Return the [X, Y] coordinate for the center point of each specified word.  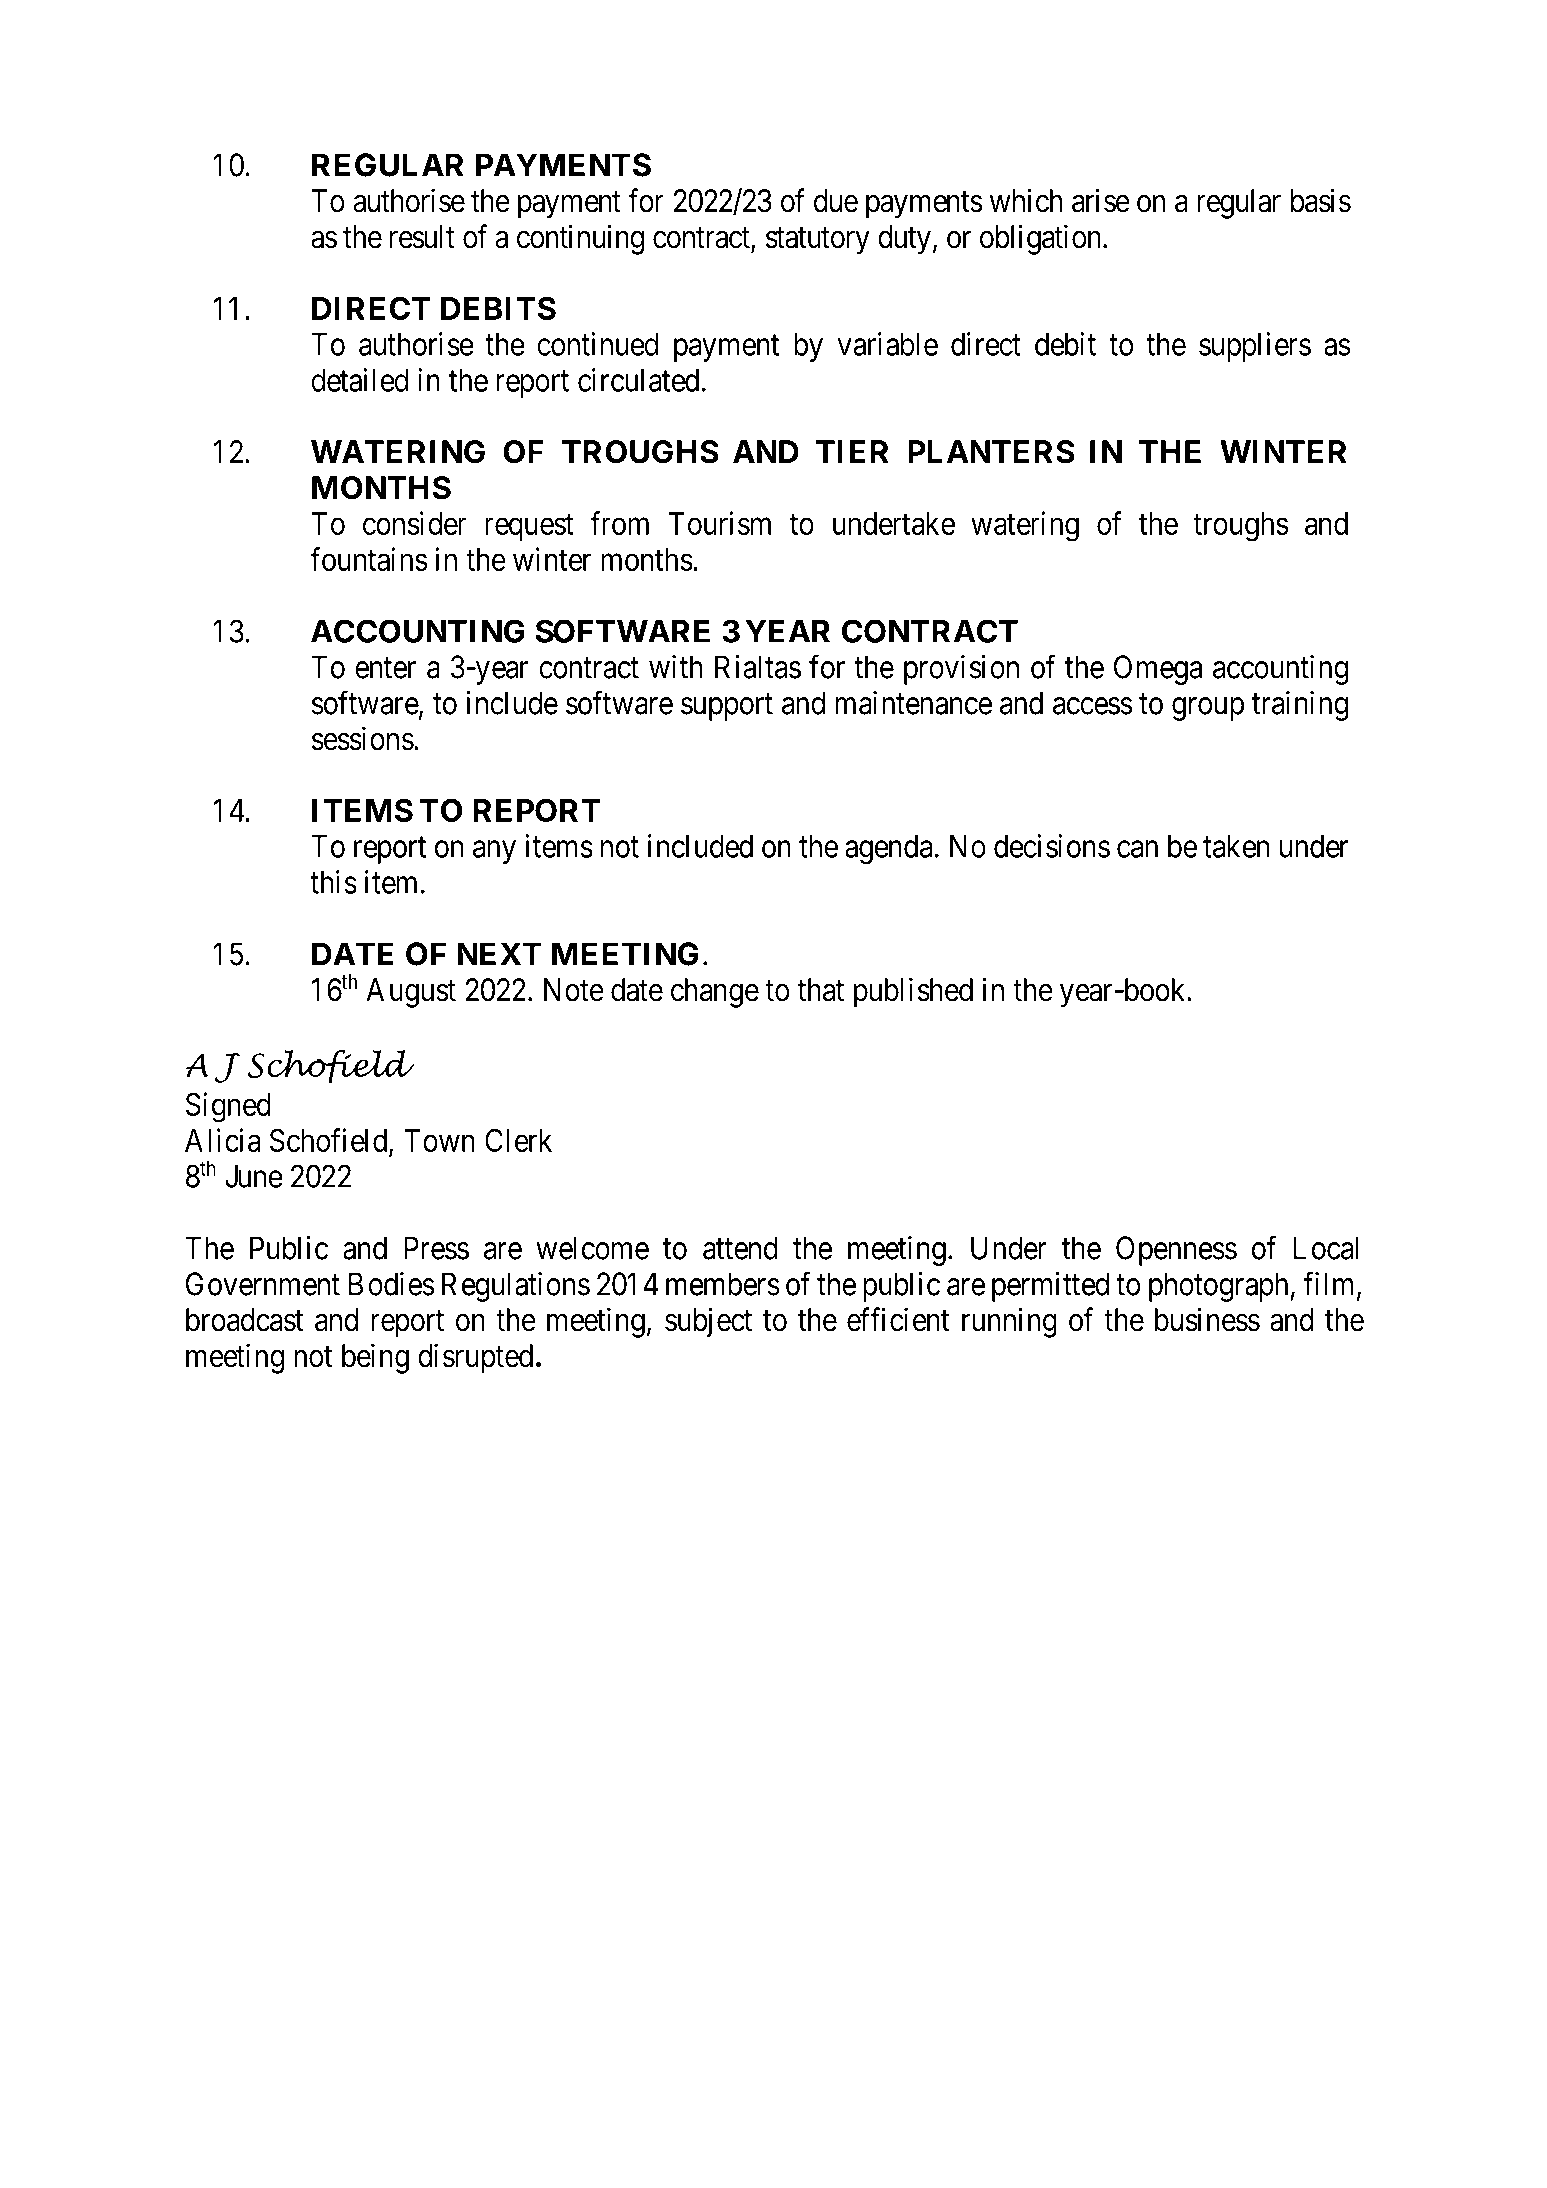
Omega [1158, 670]
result [422, 237]
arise [1101, 200]
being [375, 1358]
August [411, 993]
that [820, 990]
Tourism [720, 523]
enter [385, 668]
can [1137, 849]
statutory [818, 241]
